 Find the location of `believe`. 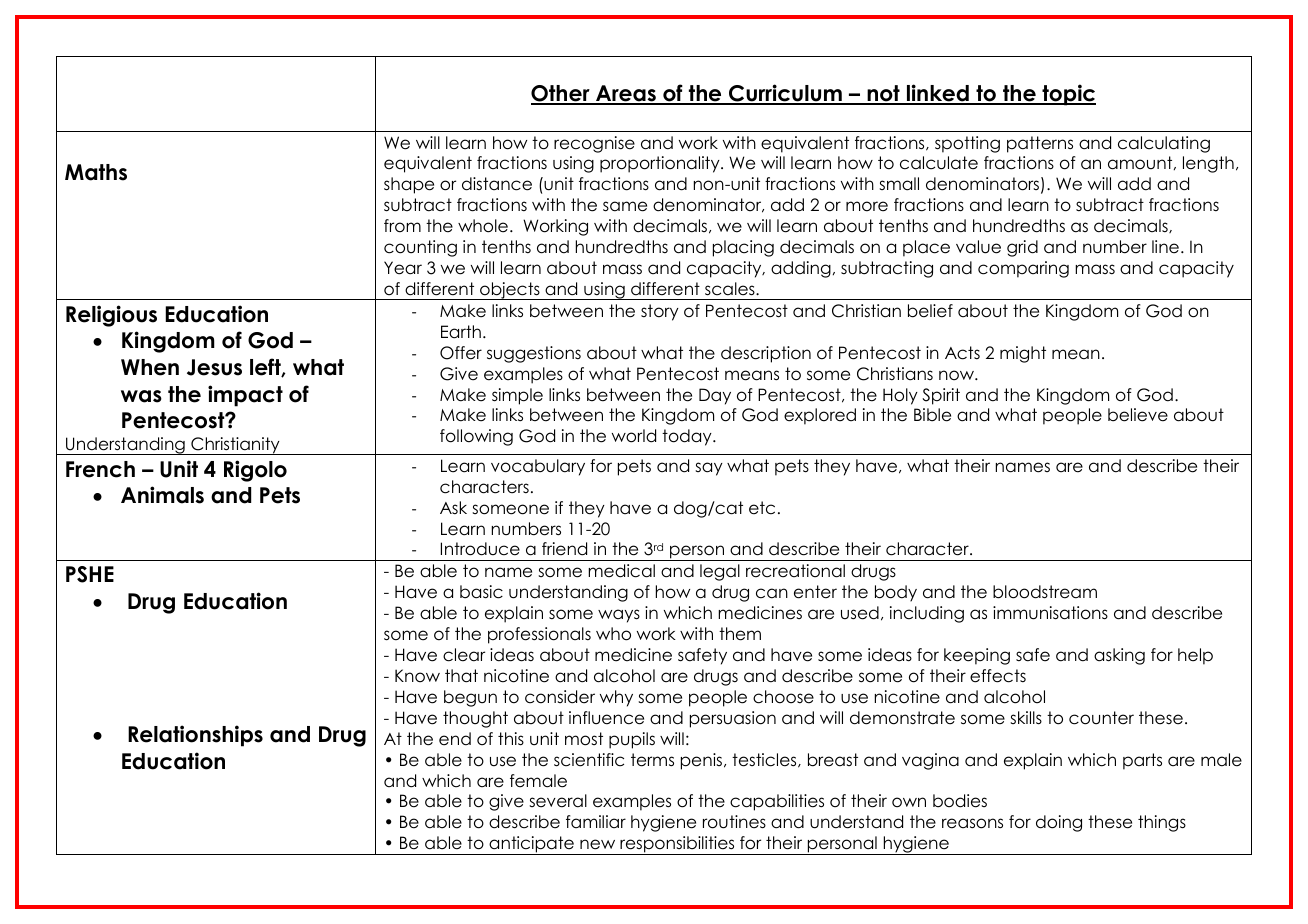

believe is located at coordinates (1138, 415).
